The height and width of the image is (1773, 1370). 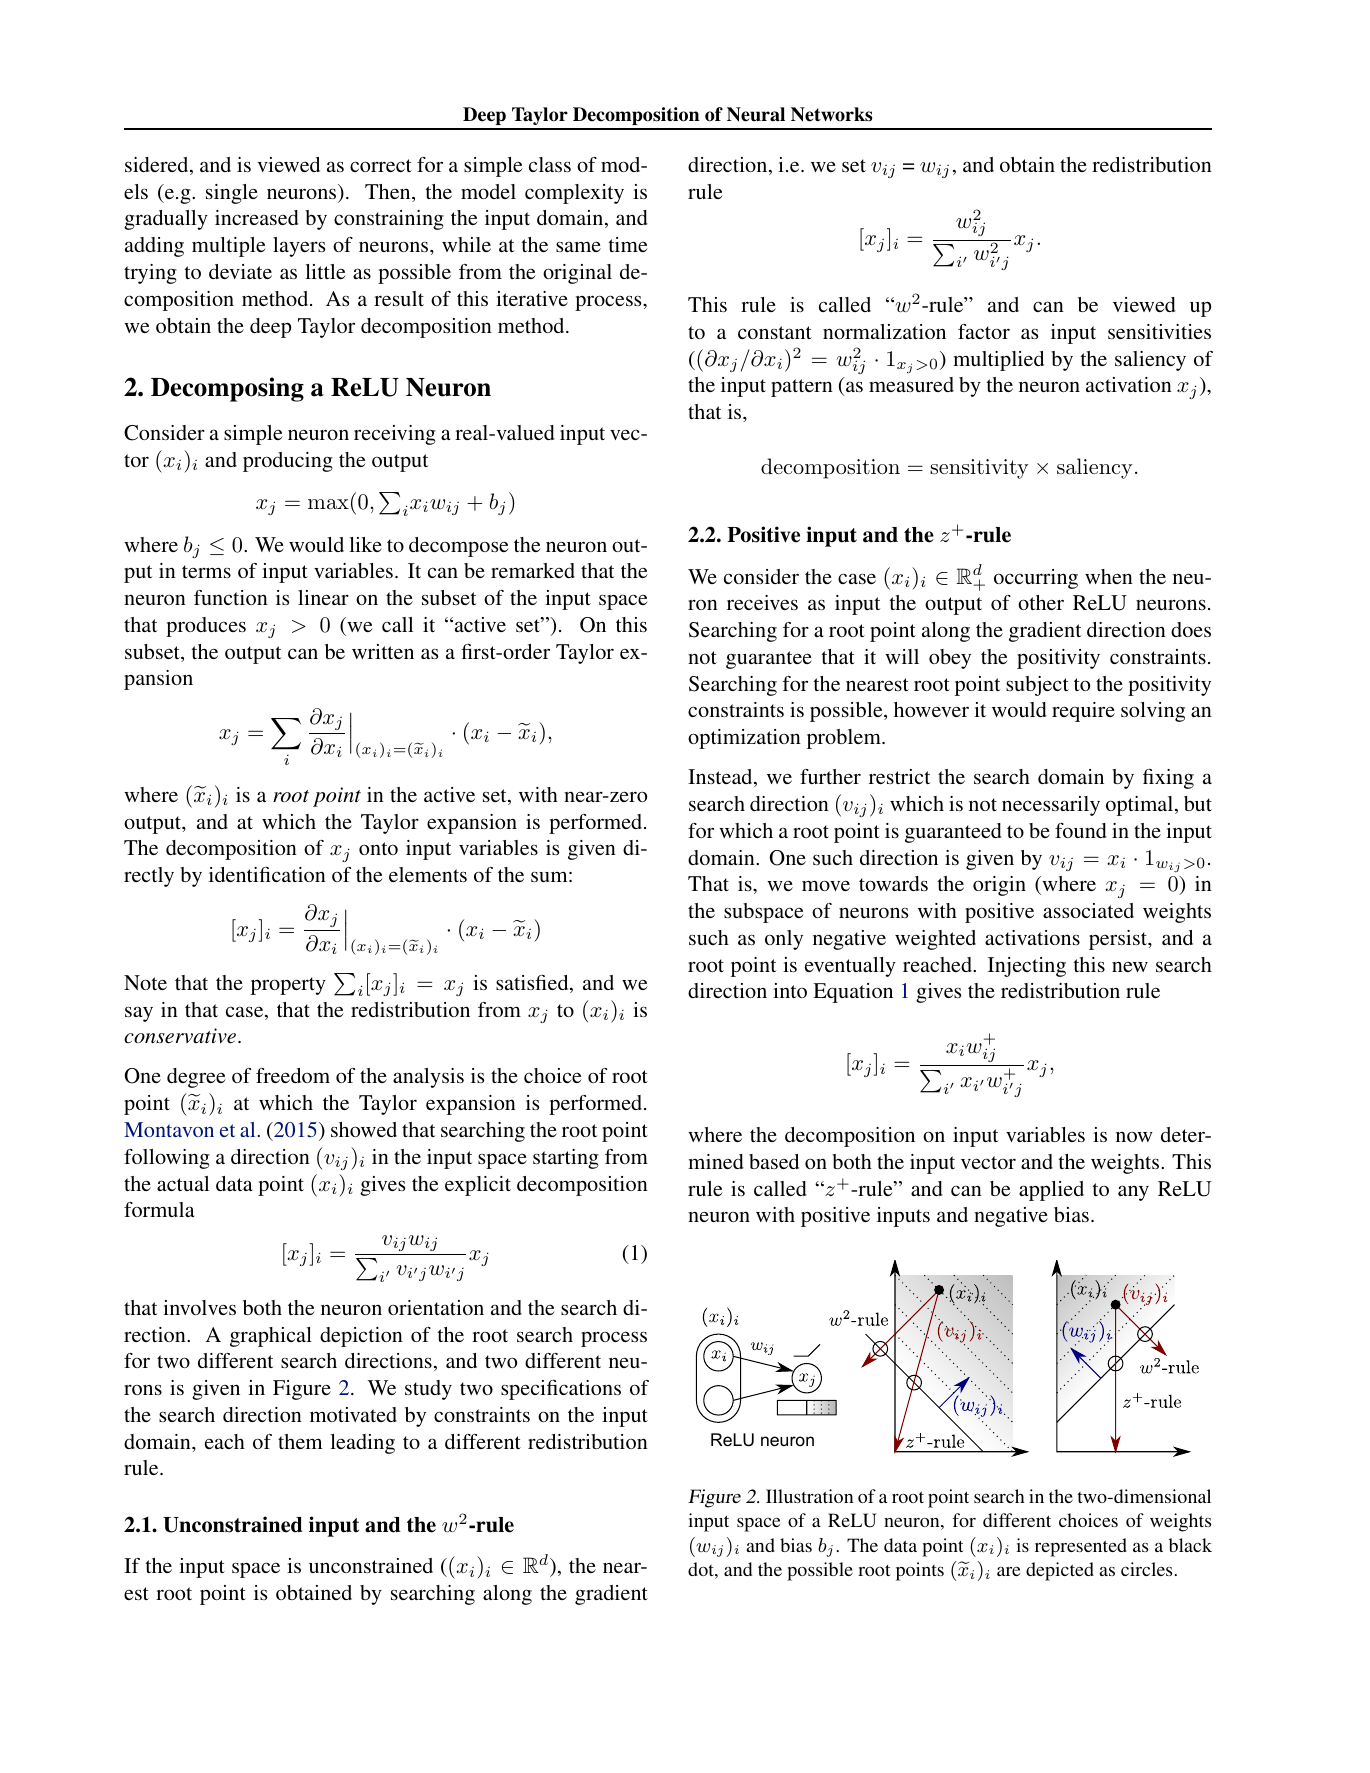 What do you see at coordinates (574, 194) in the image?
I see `complexity` at bounding box center [574, 194].
